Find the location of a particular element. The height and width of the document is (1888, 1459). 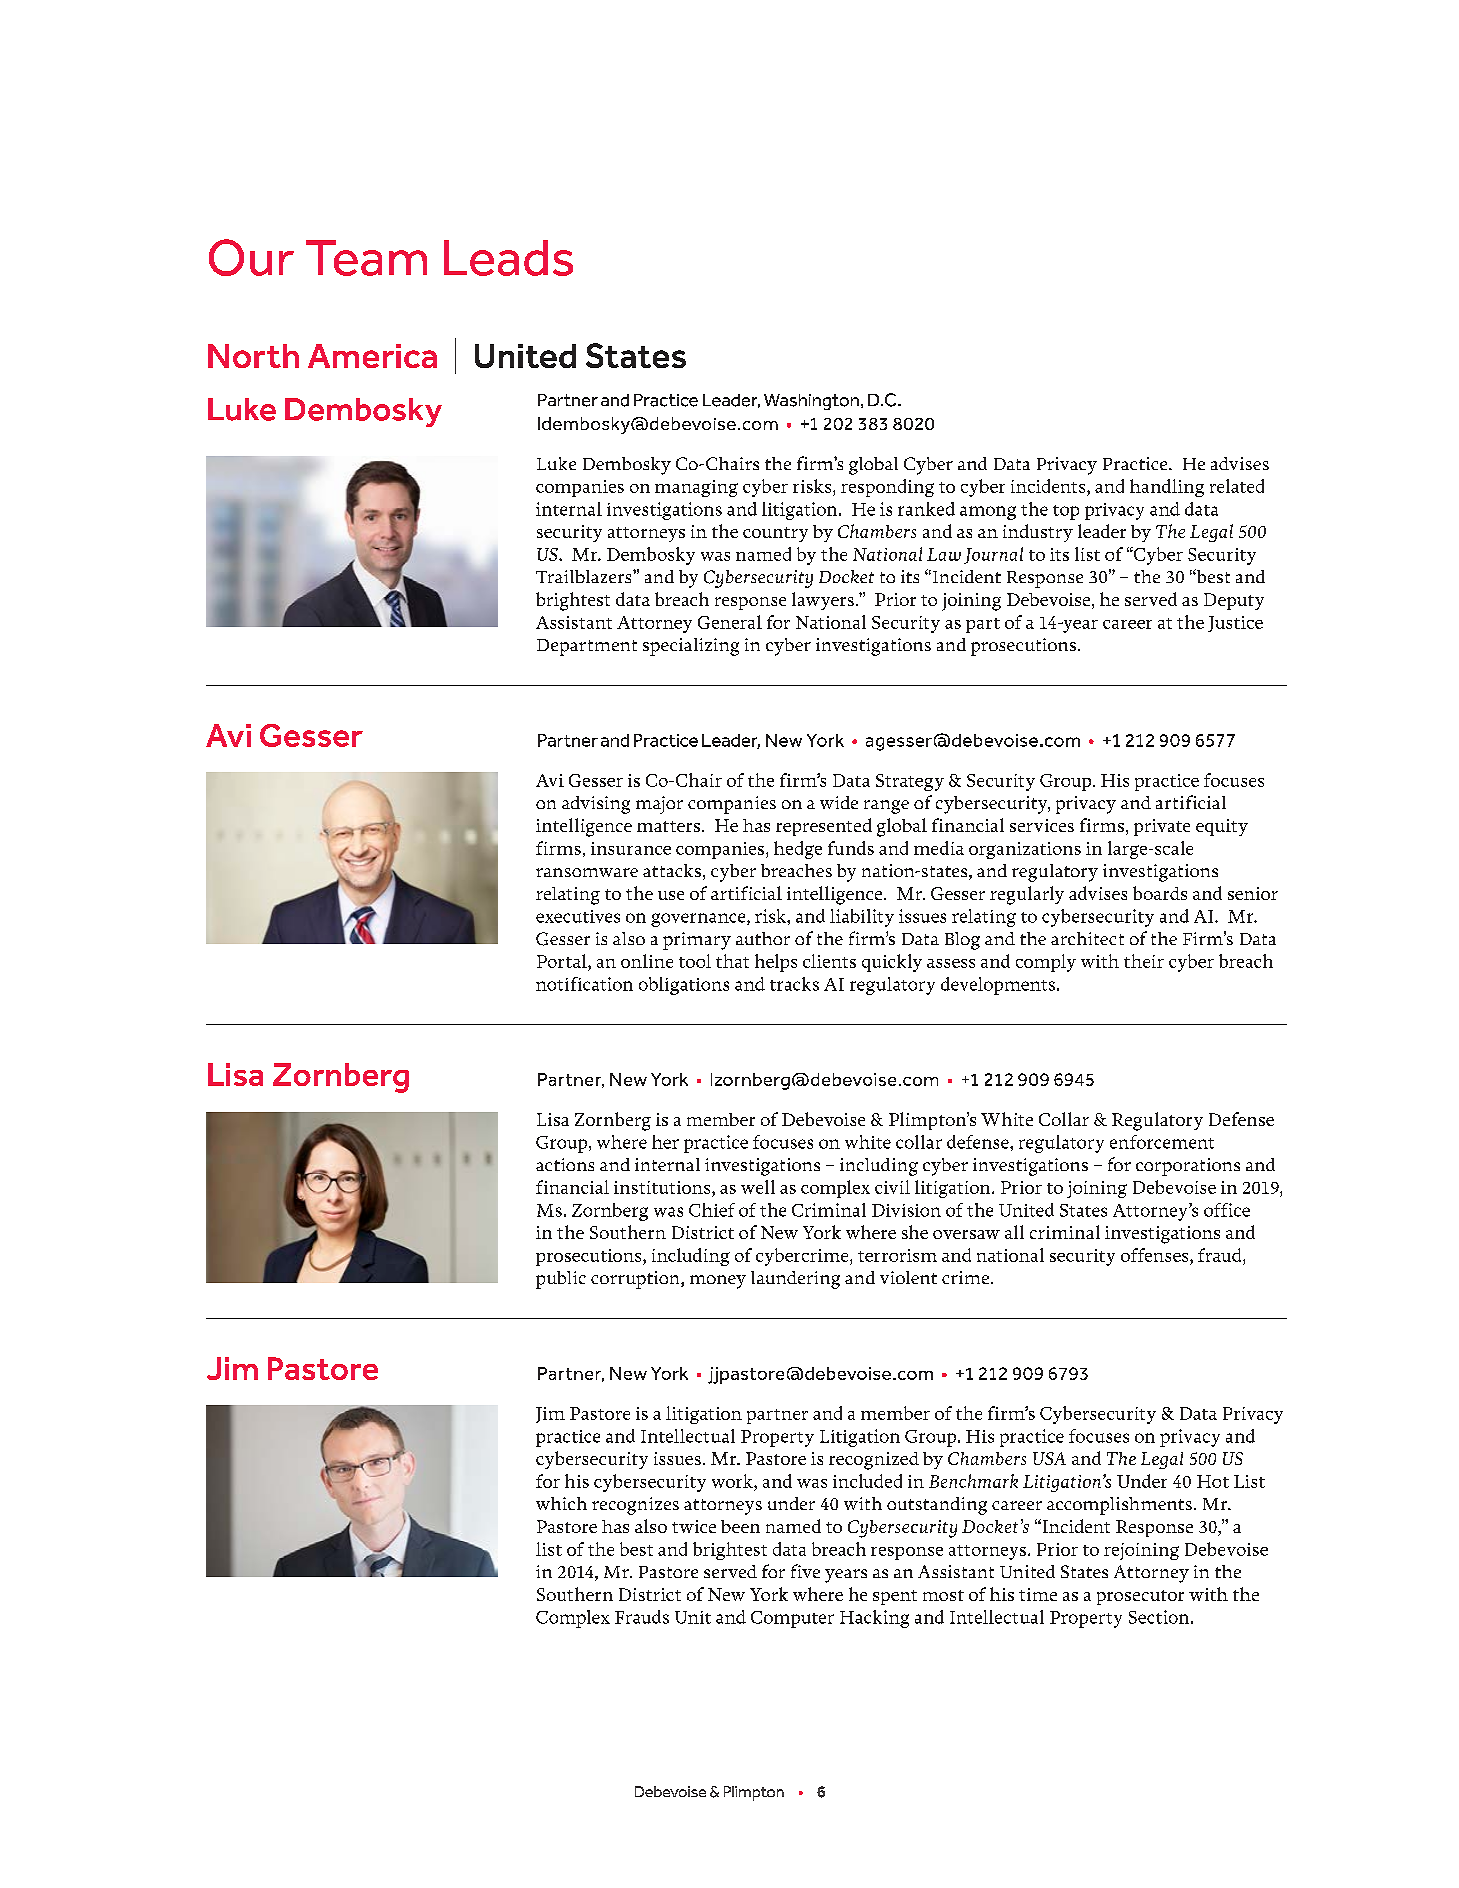

Washington is located at coordinates (811, 402).
